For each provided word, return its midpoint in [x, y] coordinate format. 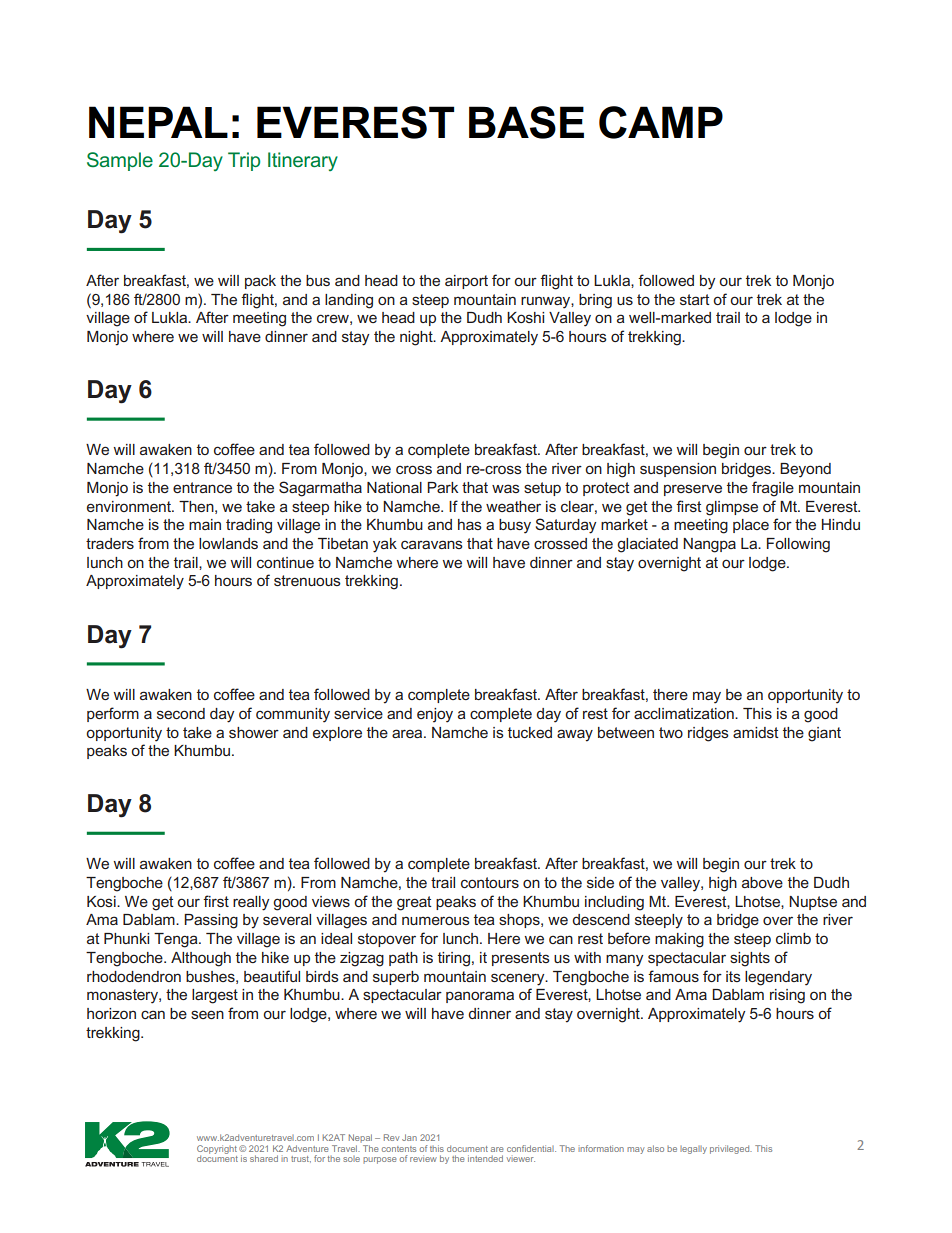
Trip [244, 161]
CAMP [661, 122]
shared [264, 1158]
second [181, 713]
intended [485, 1158]
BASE [526, 122]
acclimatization [685, 713]
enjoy [435, 715]
